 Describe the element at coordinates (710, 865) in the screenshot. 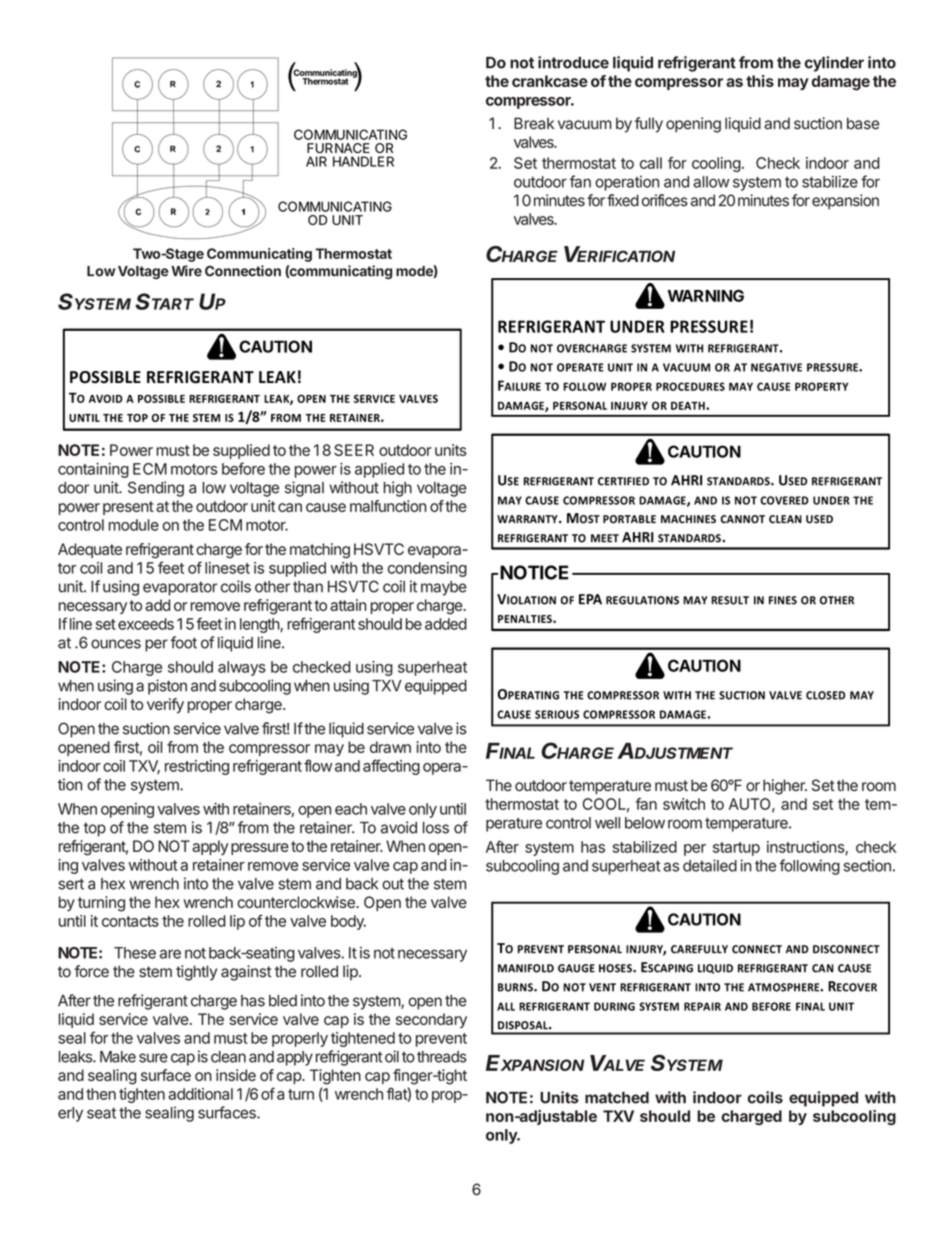

I see `detailed` at that location.
